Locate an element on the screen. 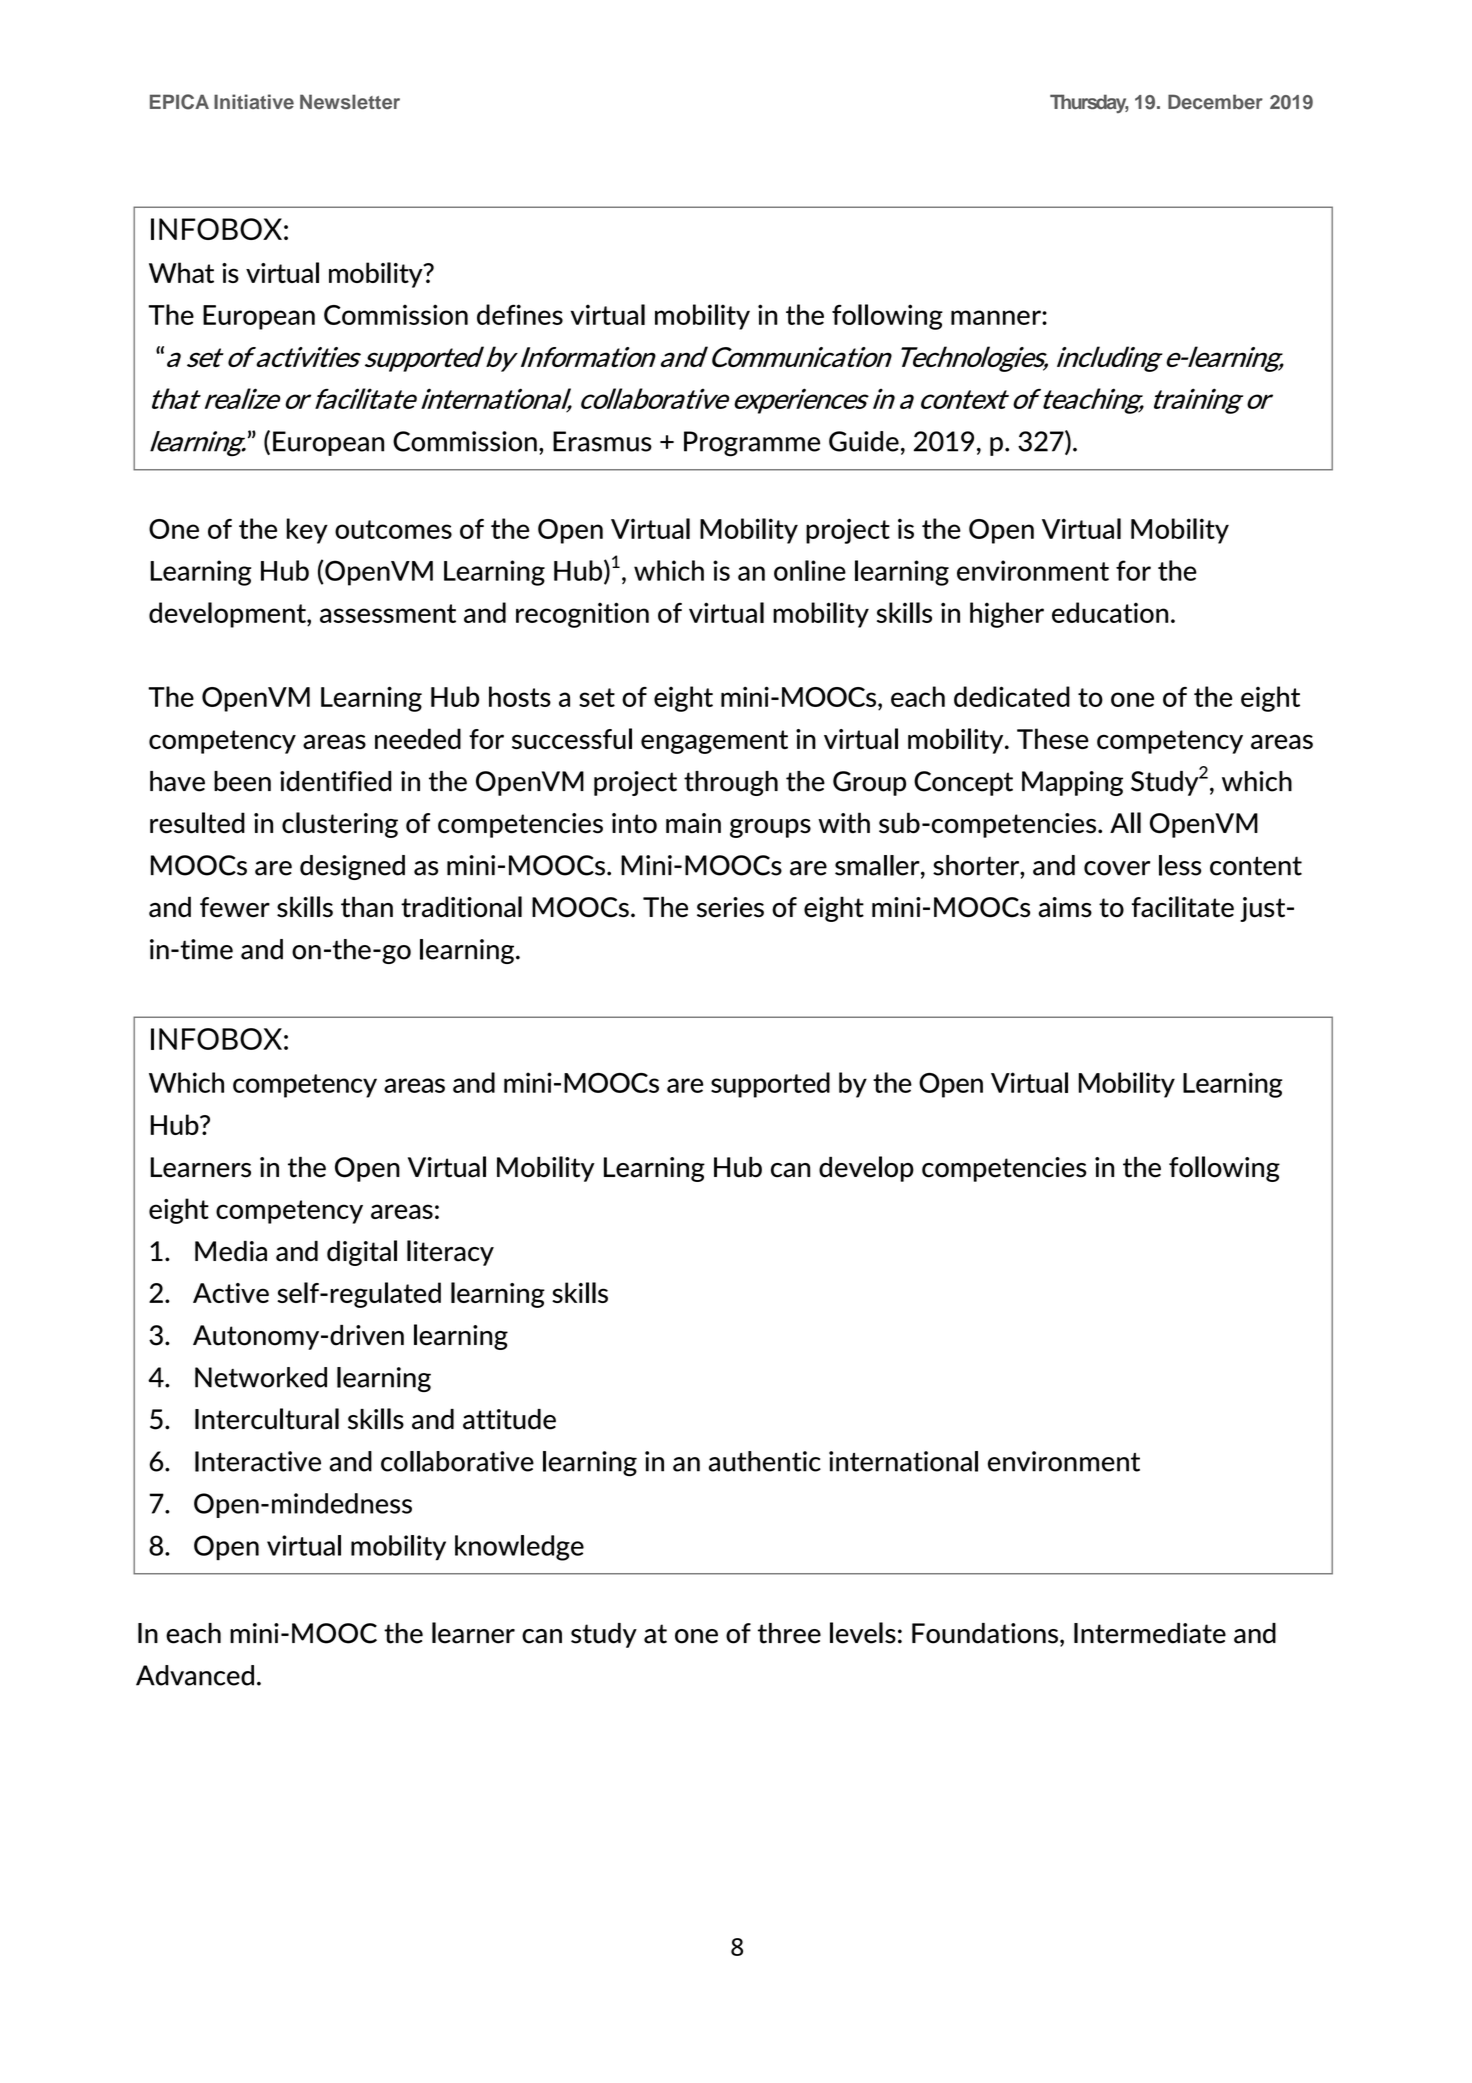 The height and width of the screenshot is (2083, 1472). Thursday is located at coordinates (1089, 103).
